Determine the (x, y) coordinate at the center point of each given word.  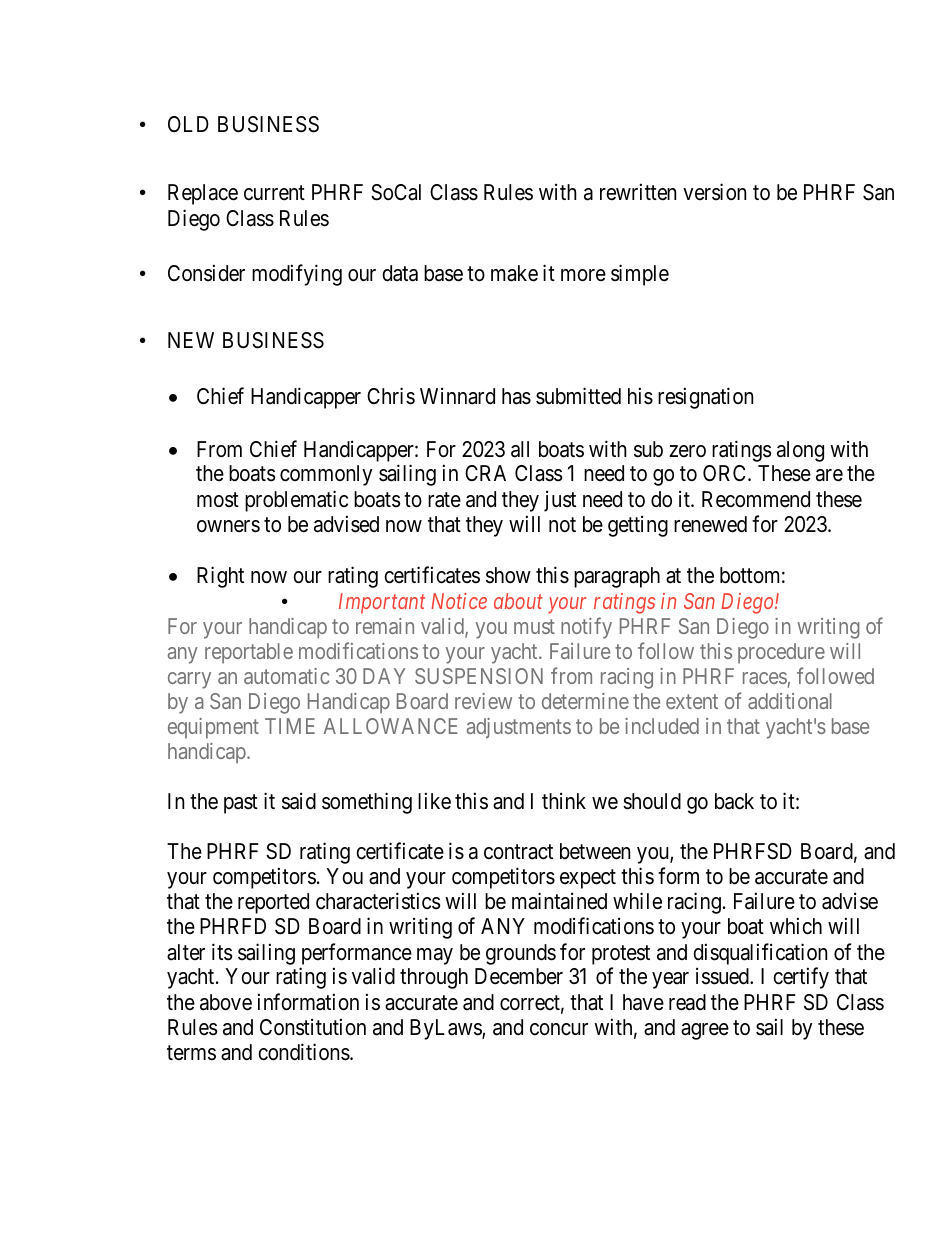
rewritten (638, 192)
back (734, 801)
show (508, 575)
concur (559, 1029)
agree (705, 1031)
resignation (705, 398)
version (714, 192)
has (516, 396)
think (564, 800)
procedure (781, 653)
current (274, 193)
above (226, 1002)
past (241, 804)
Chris (391, 396)
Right (220, 577)
